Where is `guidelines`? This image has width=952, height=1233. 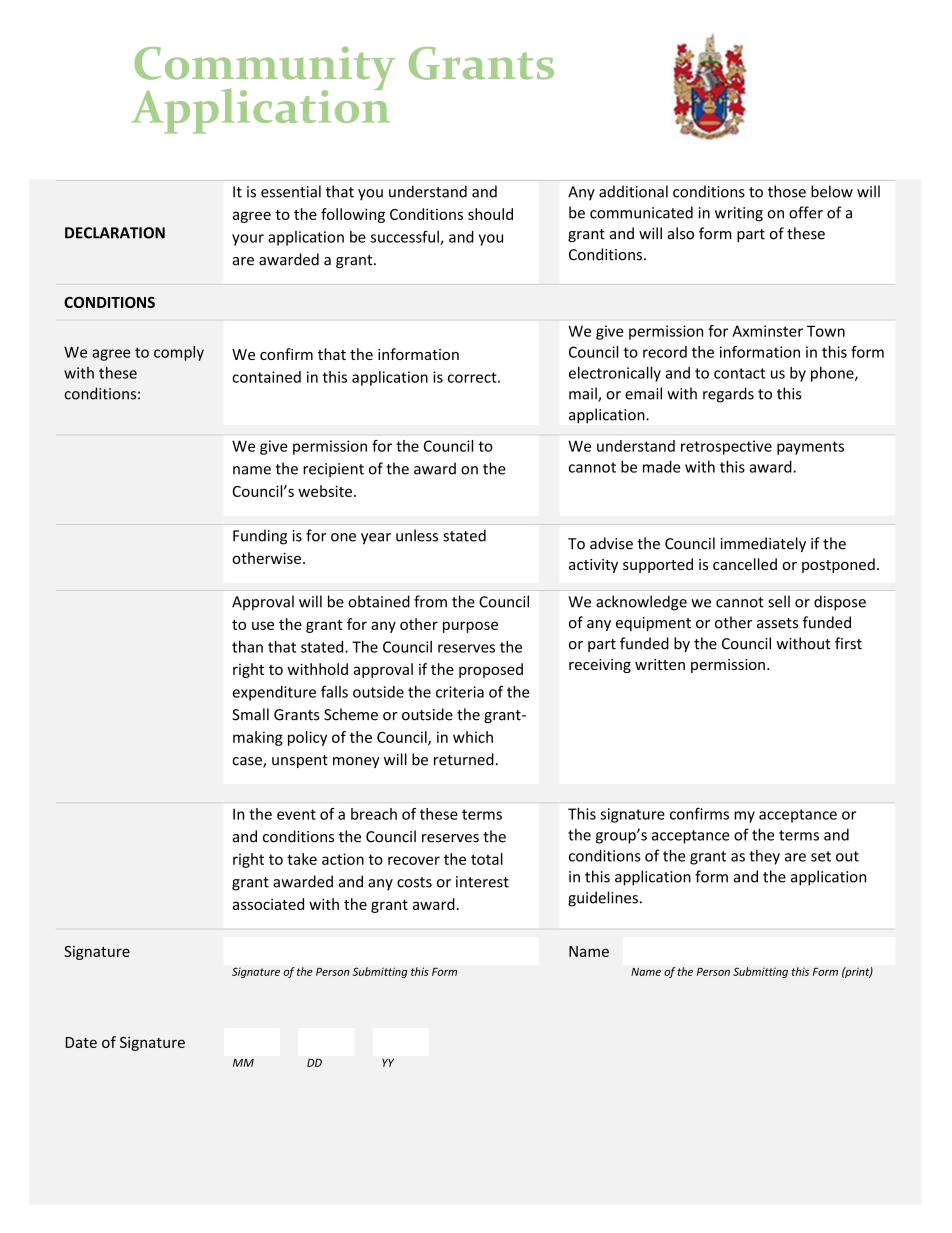
guidelines is located at coordinates (603, 899).
